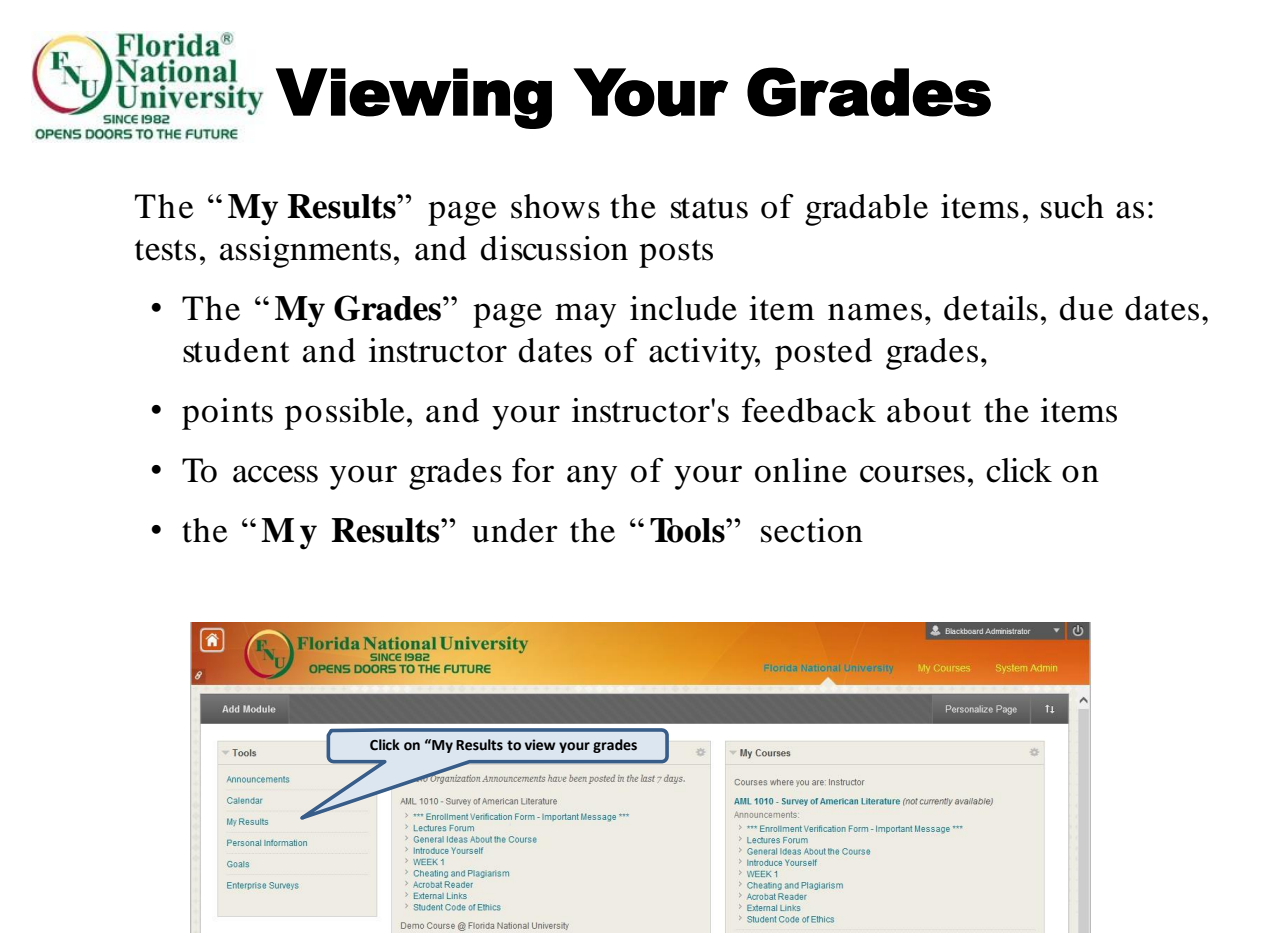  I want to click on about, so click(929, 410).
